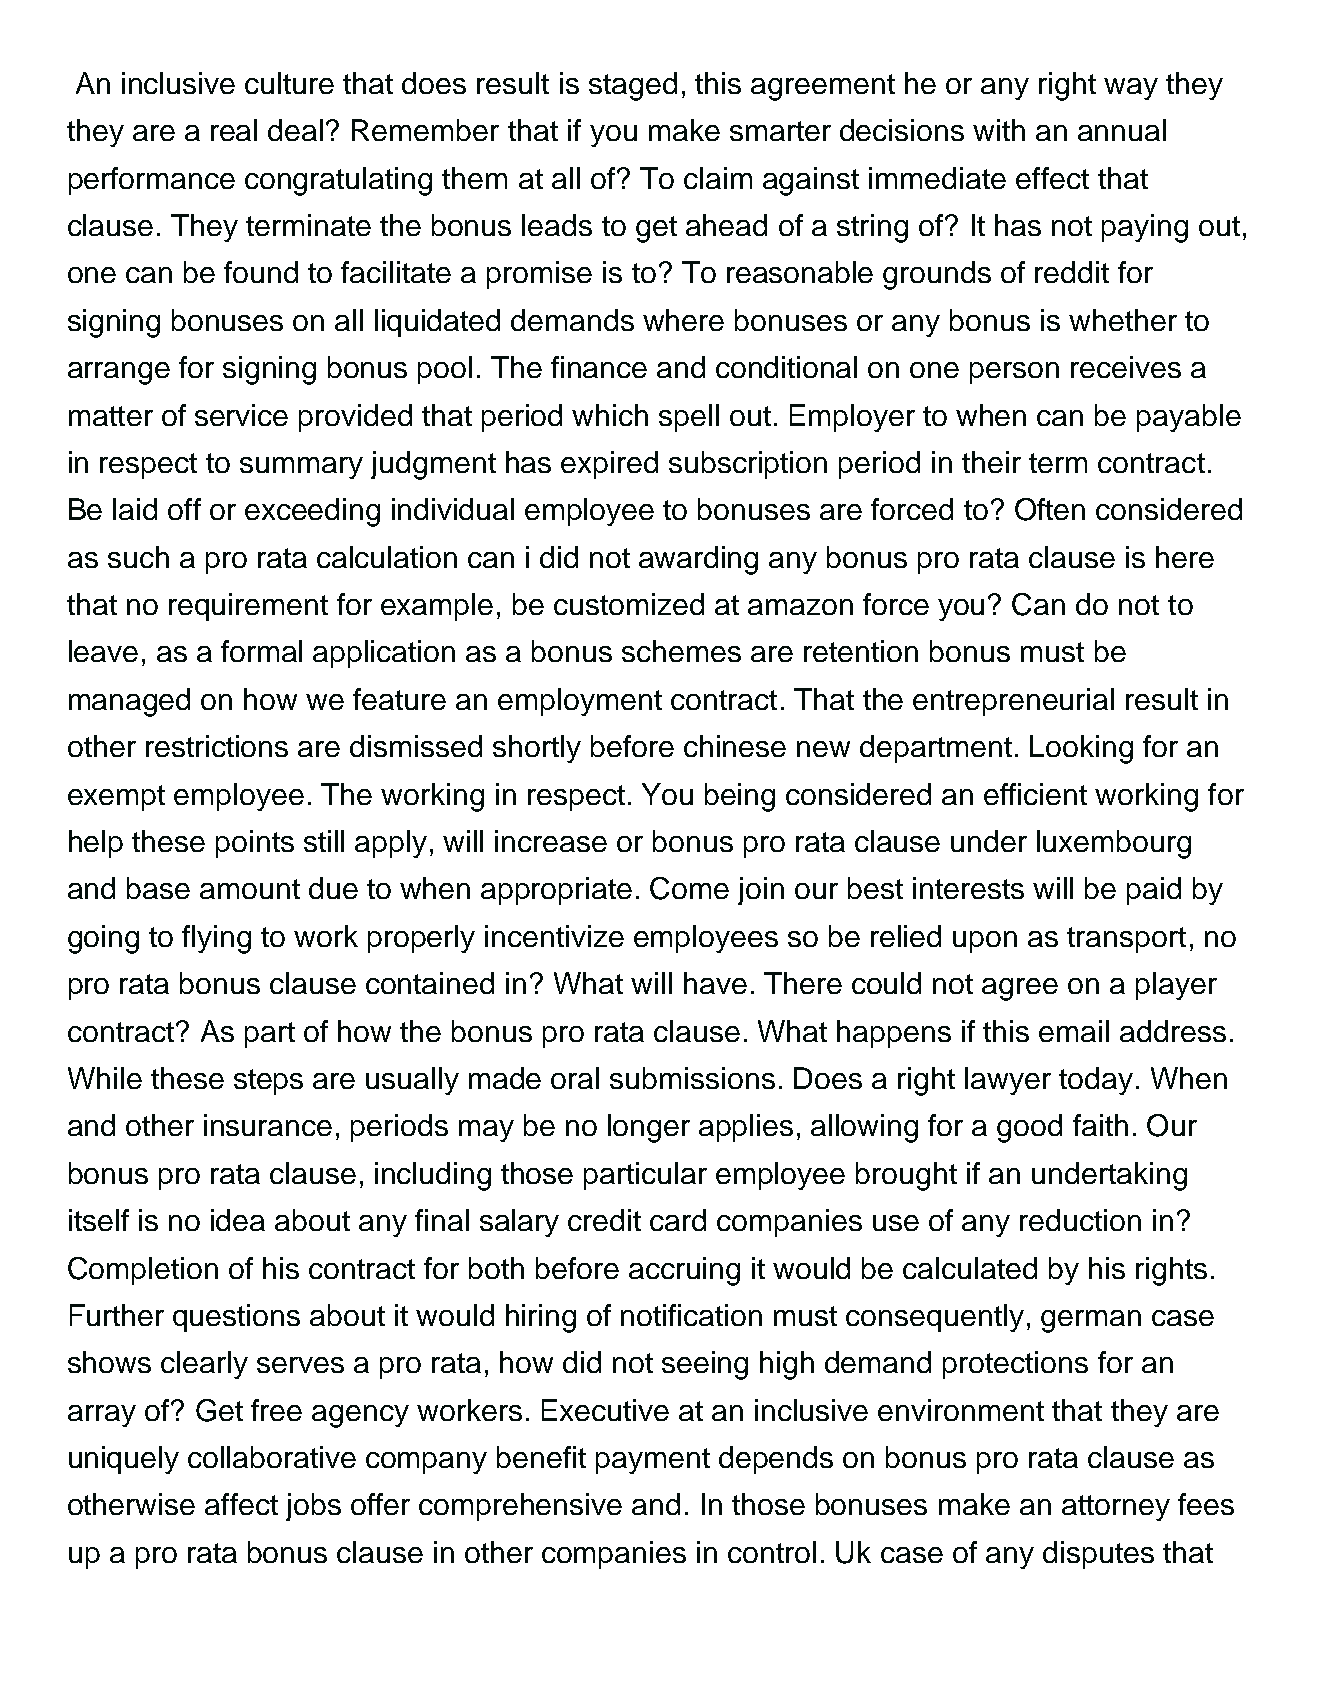 This screenshot has width=1318, height=1706. What do you see at coordinates (692, 1078) in the screenshot?
I see `submissions` at bounding box center [692, 1078].
